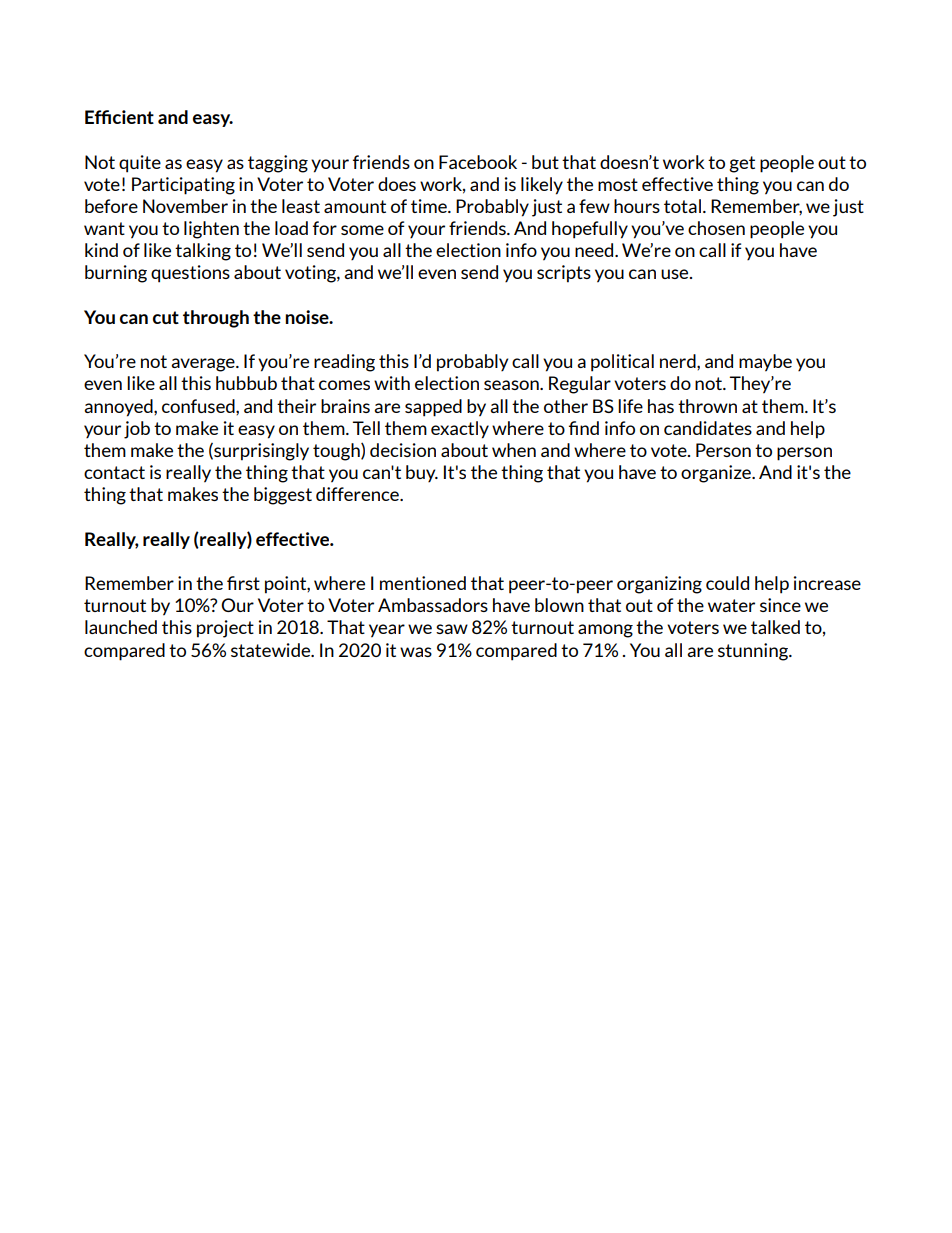 This screenshot has width=952, height=1233. What do you see at coordinates (452, 629) in the screenshot?
I see `saw` at bounding box center [452, 629].
